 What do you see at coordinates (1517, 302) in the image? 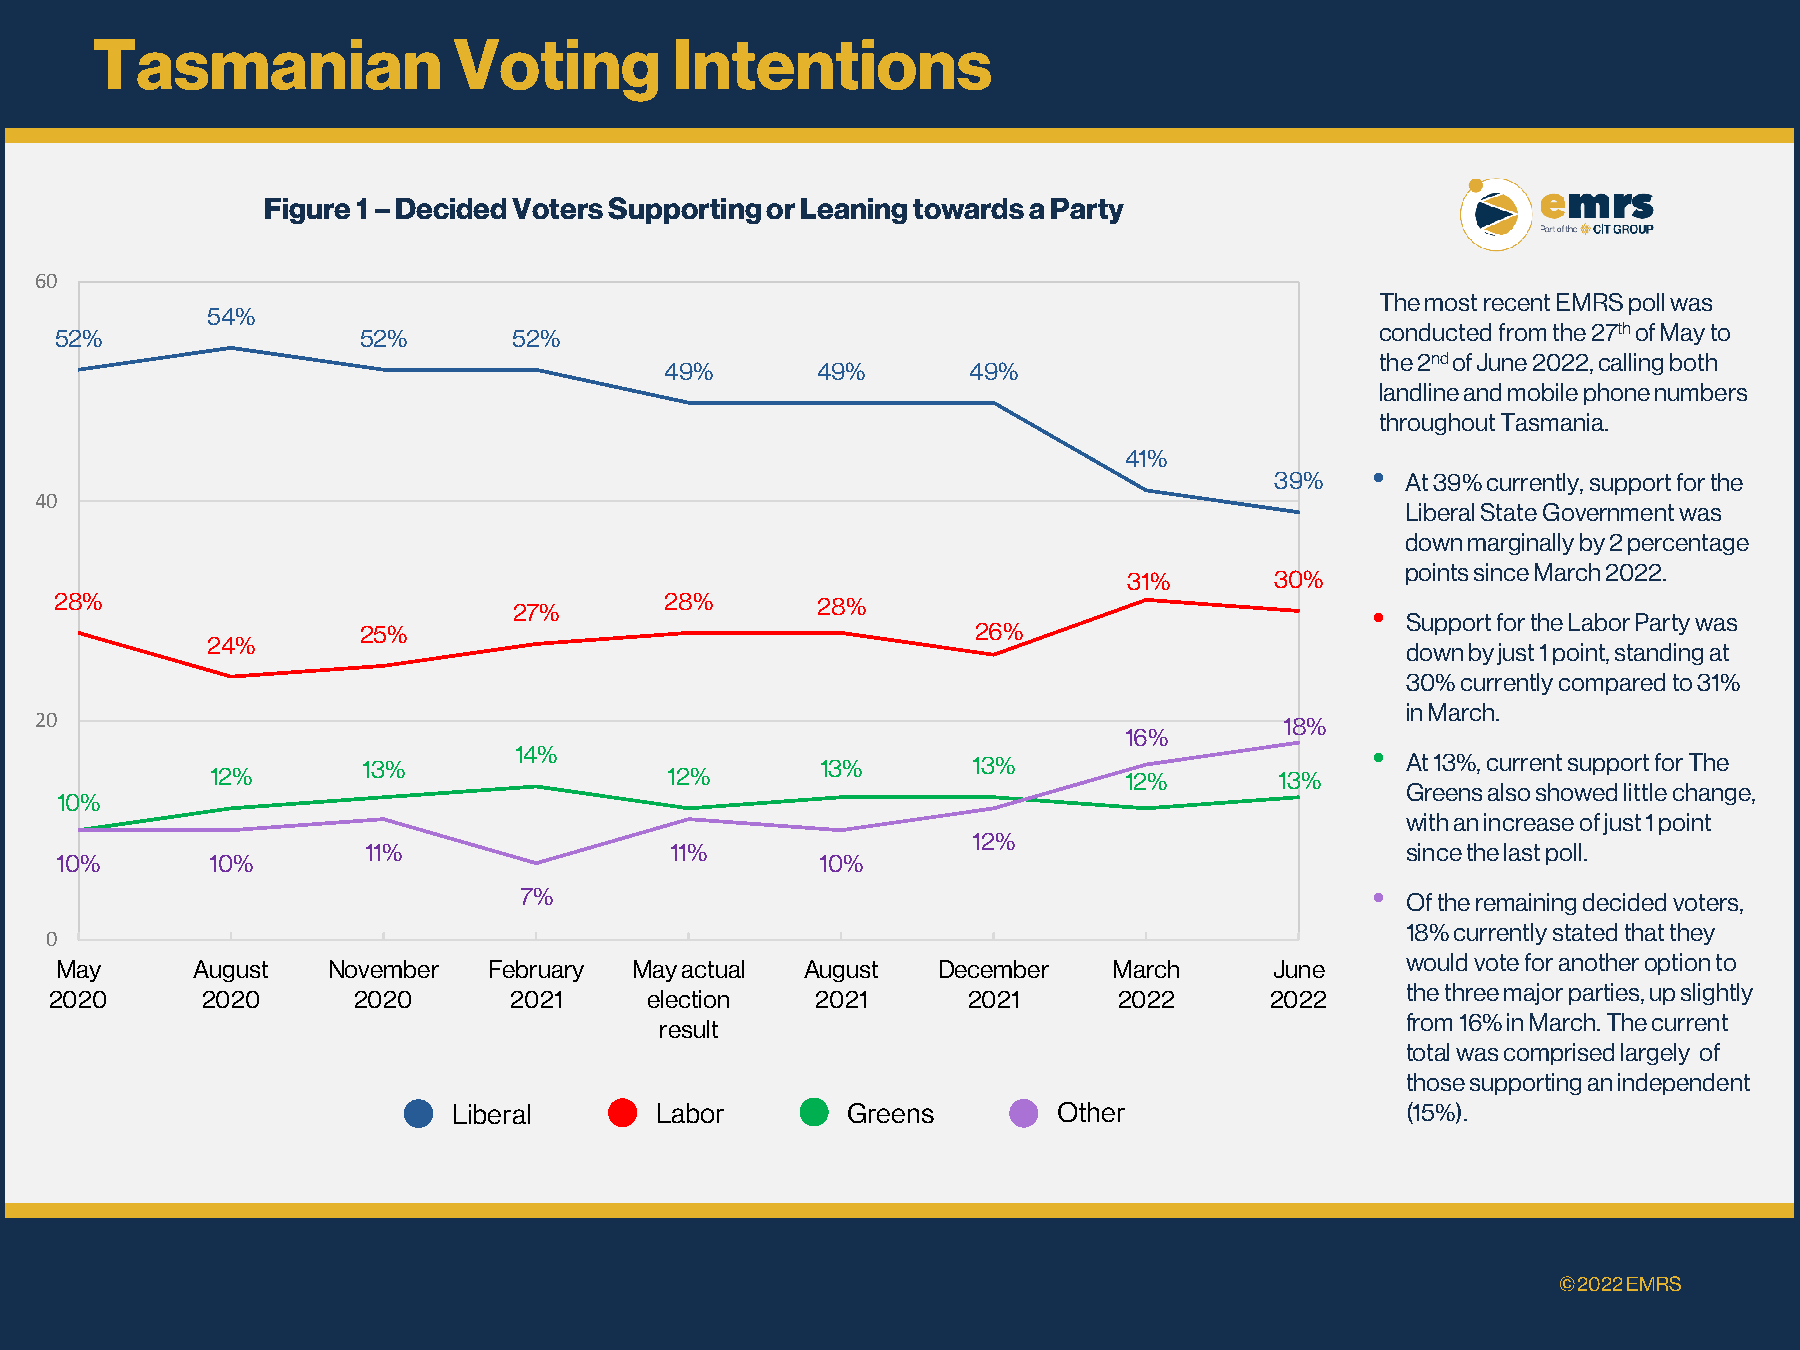
I see `recent` at bounding box center [1517, 302].
